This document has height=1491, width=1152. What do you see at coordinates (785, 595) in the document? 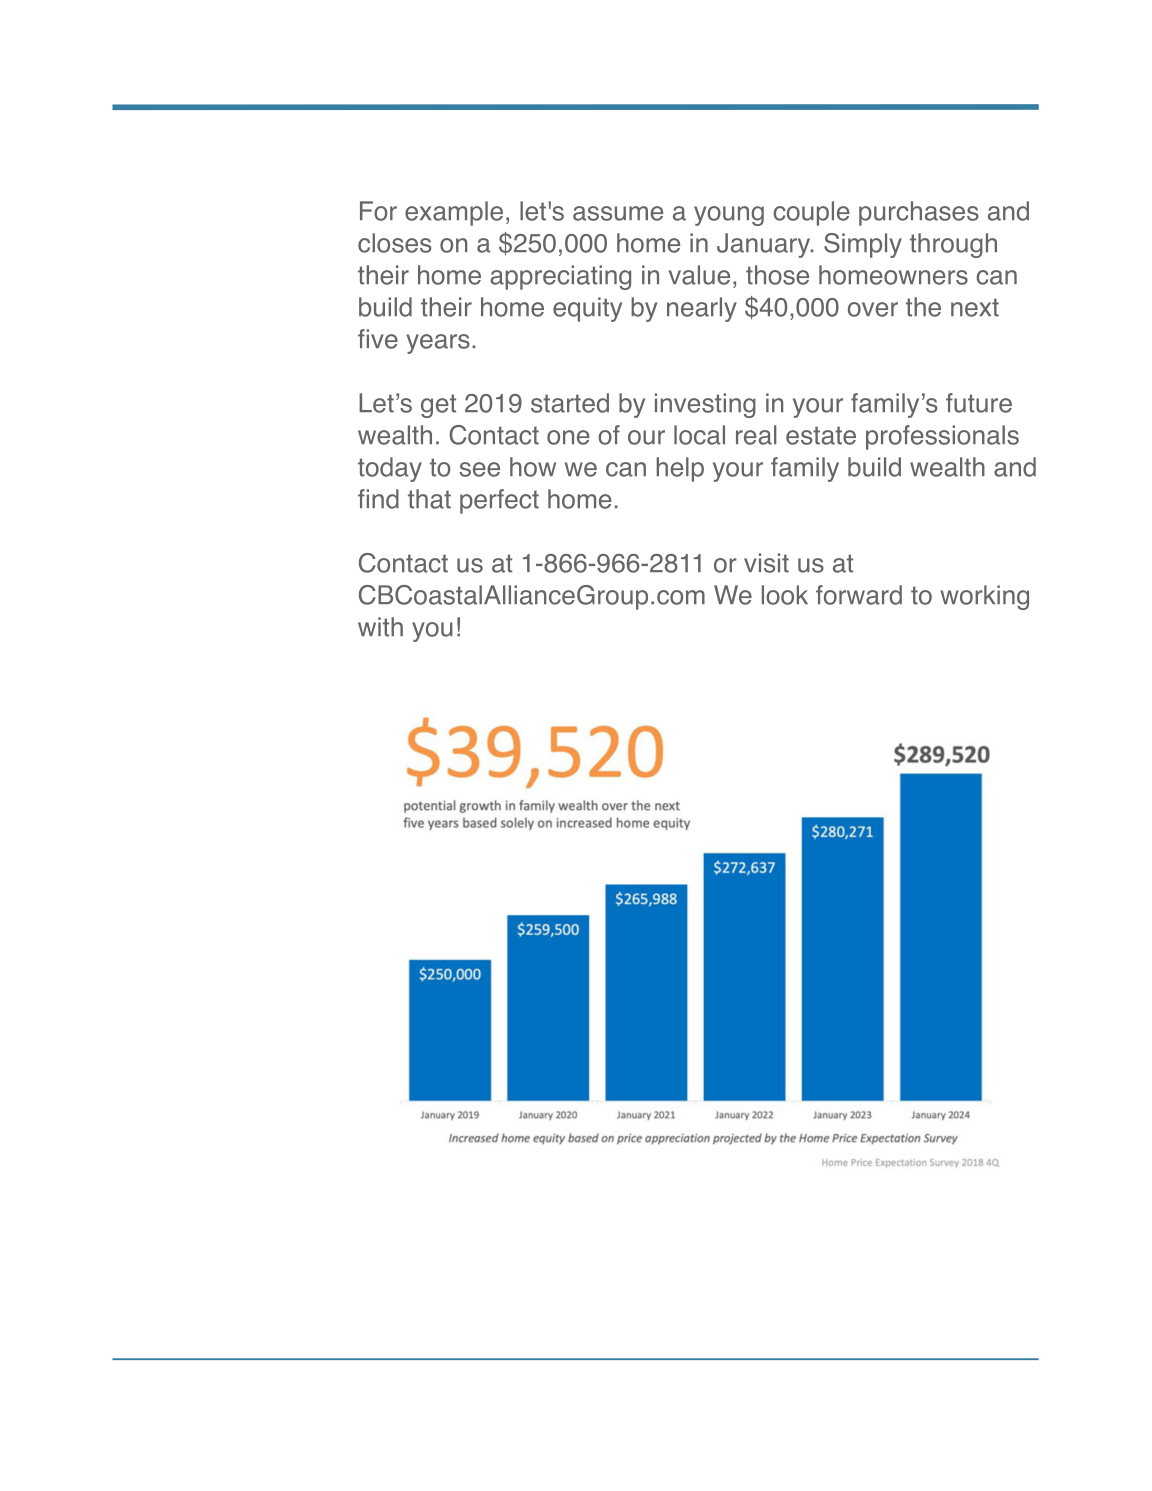
I see `look` at bounding box center [785, 595].
